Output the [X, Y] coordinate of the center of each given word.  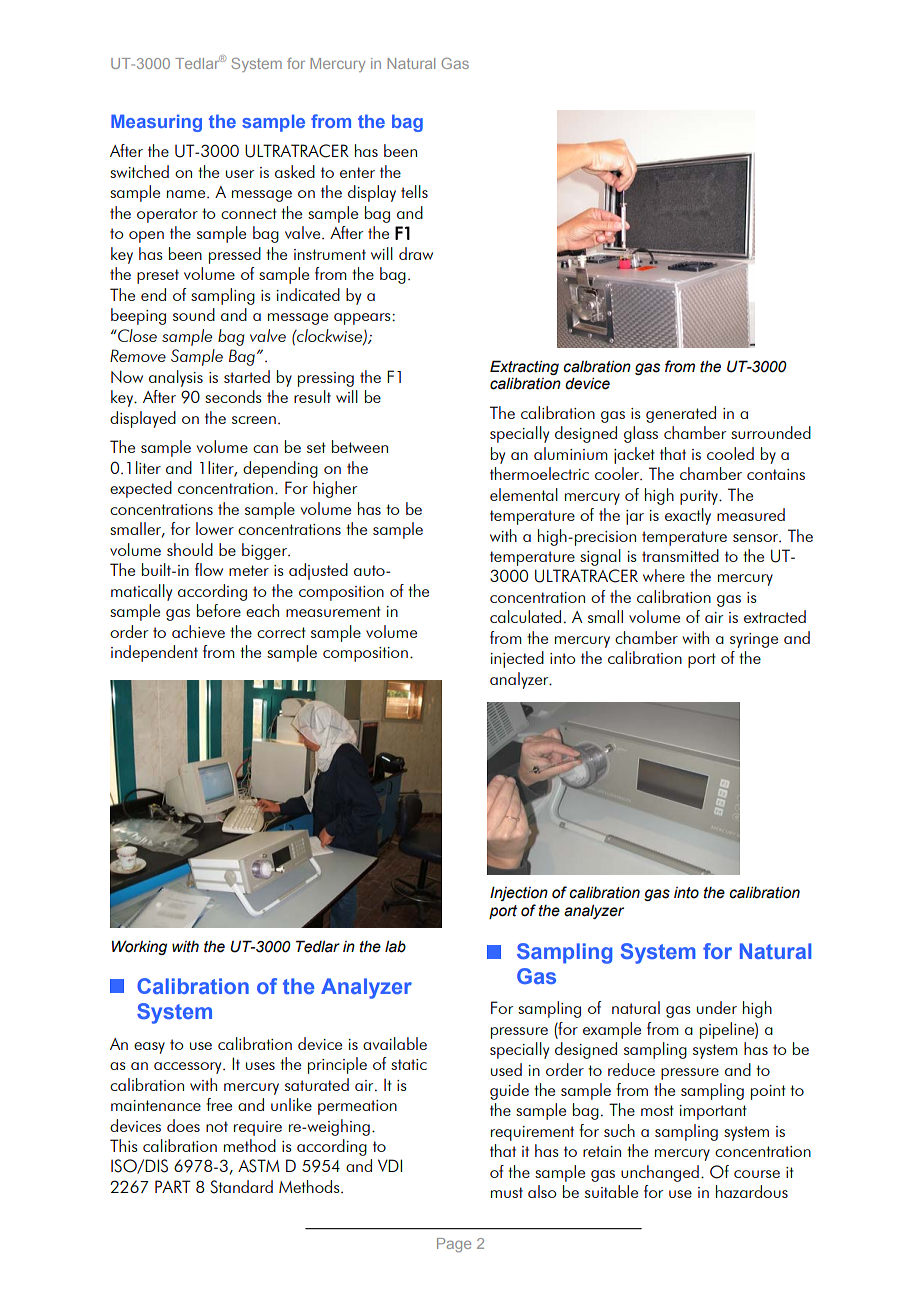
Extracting [524, 367]
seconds [233, 396]
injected [517, 659]
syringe [754, 640]
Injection [519, 893]
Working [139, 947]
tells [414, 191]
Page [454, 1245]
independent [154, 653]
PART [173, 1186]
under [717, 1007]
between [360, 446]
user [240, 174]
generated [681, 414]
